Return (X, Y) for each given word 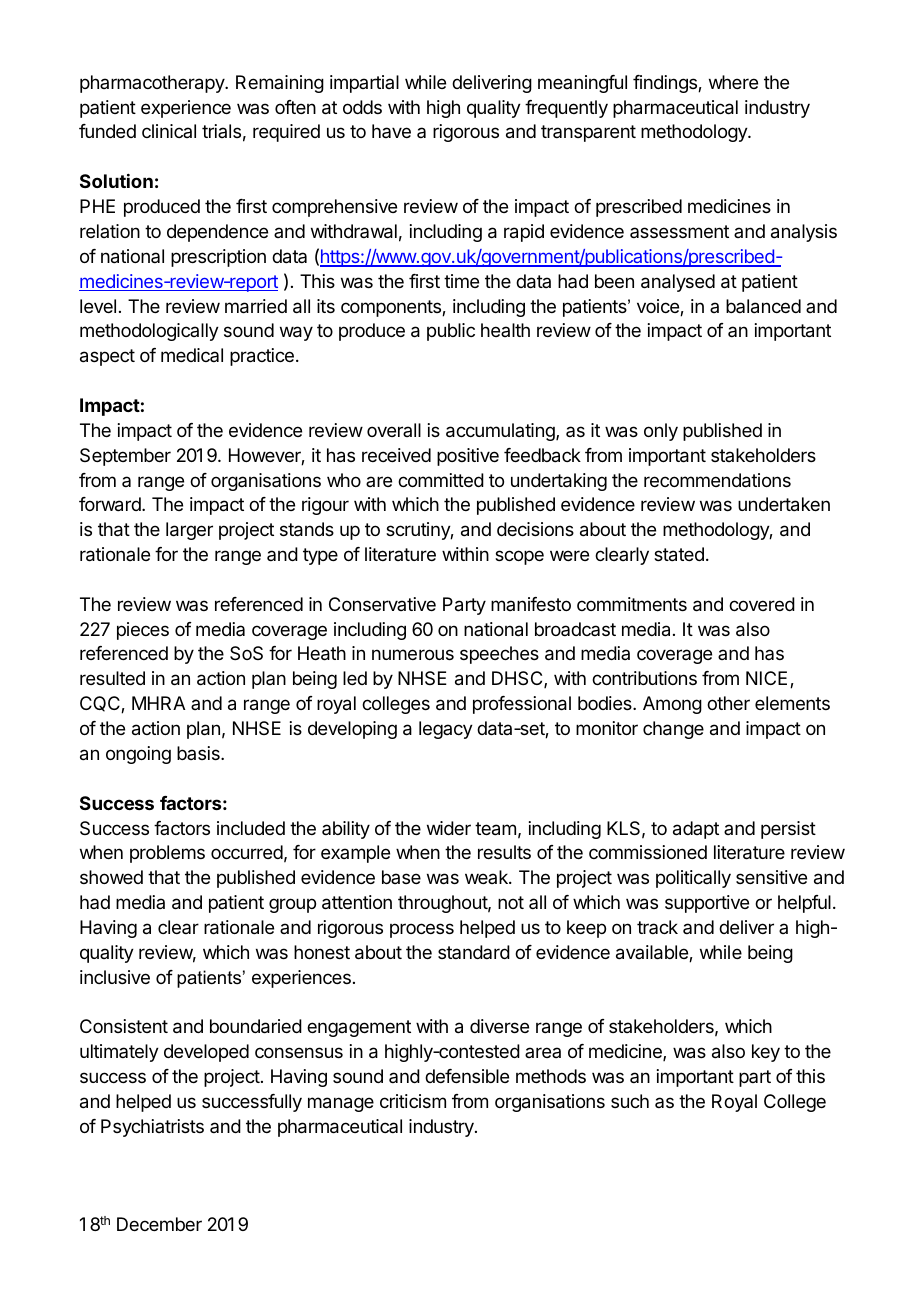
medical (192, 355)
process (422, 930)
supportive (707, 904)
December (159, 1224)
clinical (169, 131)
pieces (143, 631)
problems (167, 854)
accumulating (501, 432)
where (733, 82)
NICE (766, 678)
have (391, 131)
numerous (413, 654)
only (661, 432)
